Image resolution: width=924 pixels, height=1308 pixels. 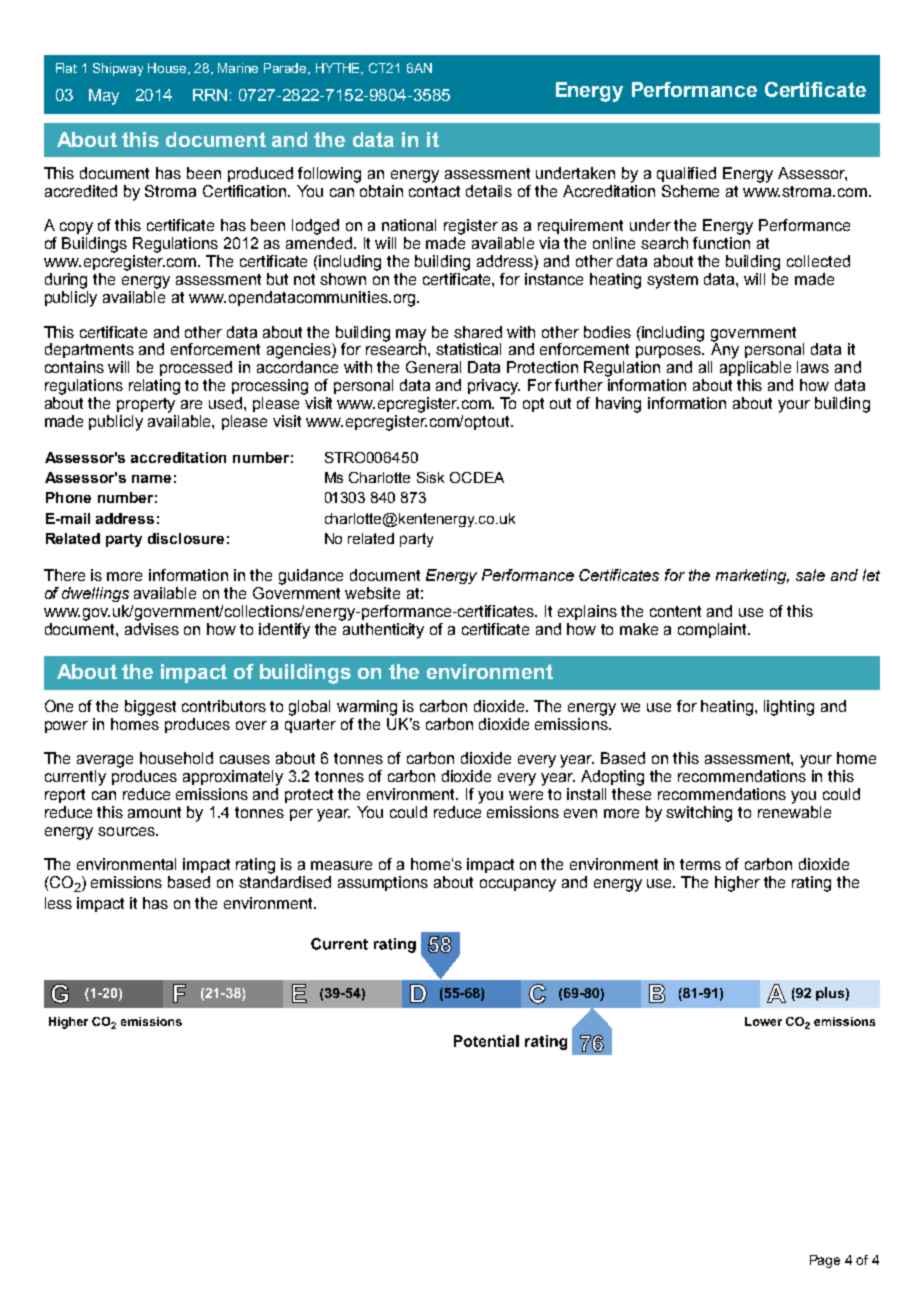 What do you see at coordinates (489, 191) in the screenshot?
I see `details` at bounding box center [489, 191].
